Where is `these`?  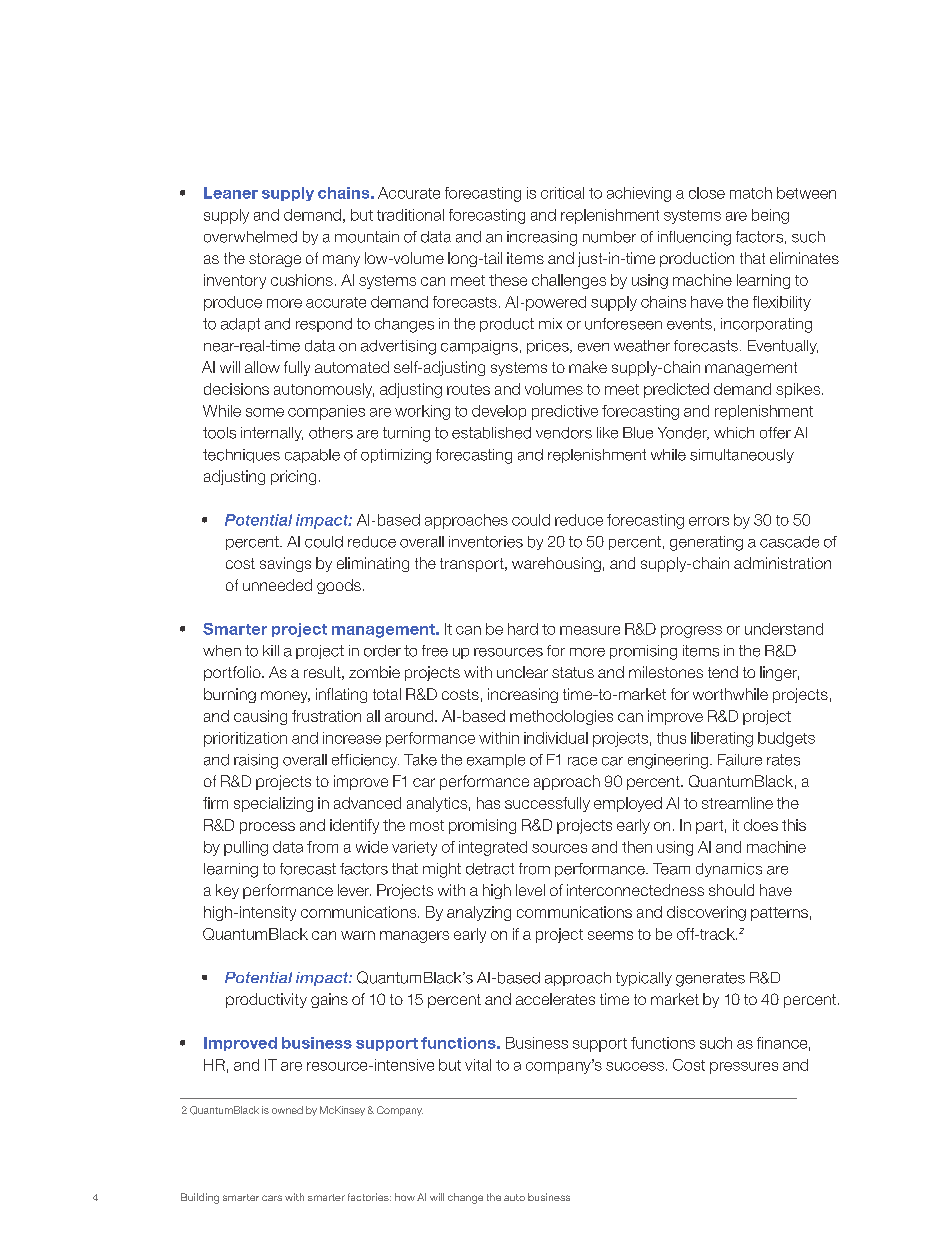 these is located at coordinates (508, 280).
